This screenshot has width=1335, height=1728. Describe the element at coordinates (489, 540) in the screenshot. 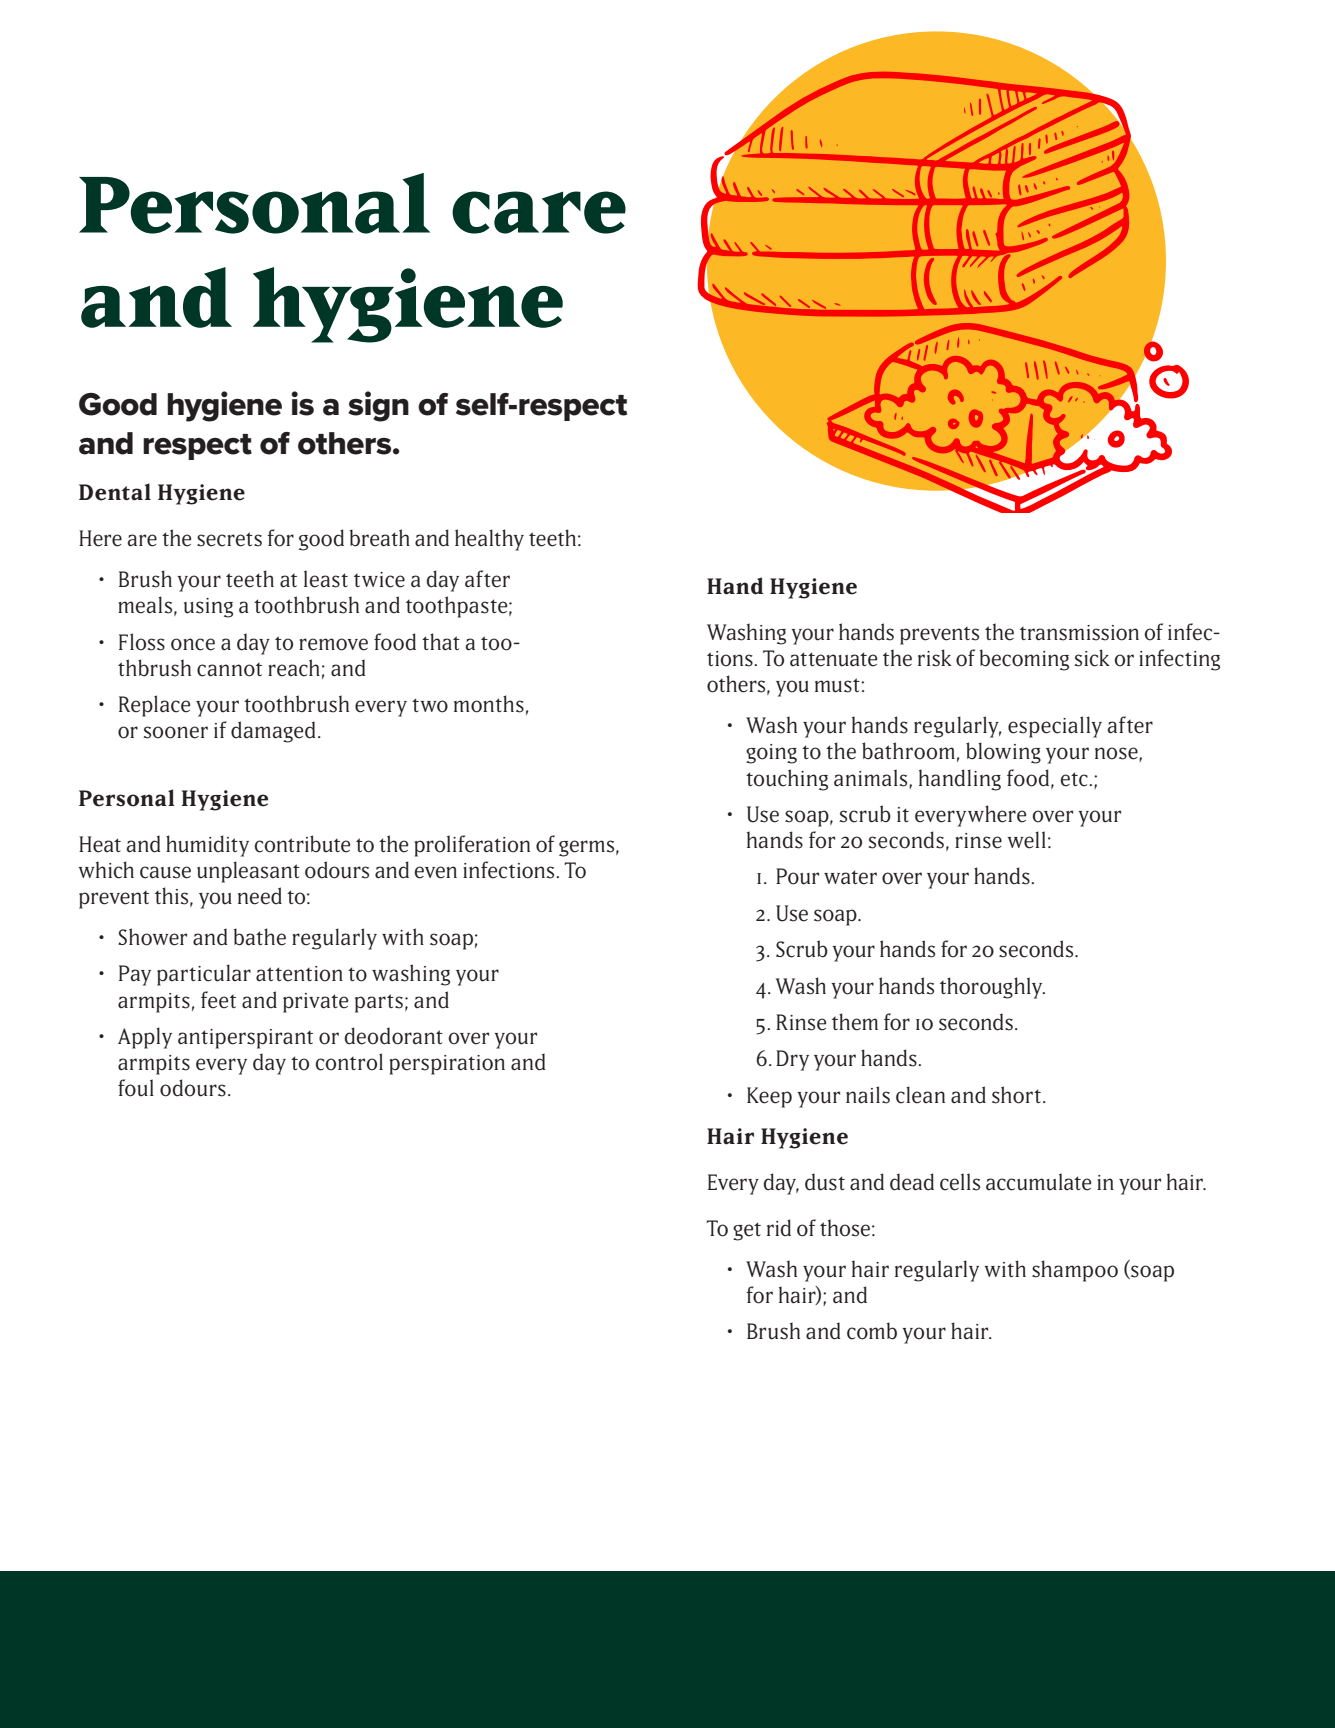

I see `healthy` at that location.
